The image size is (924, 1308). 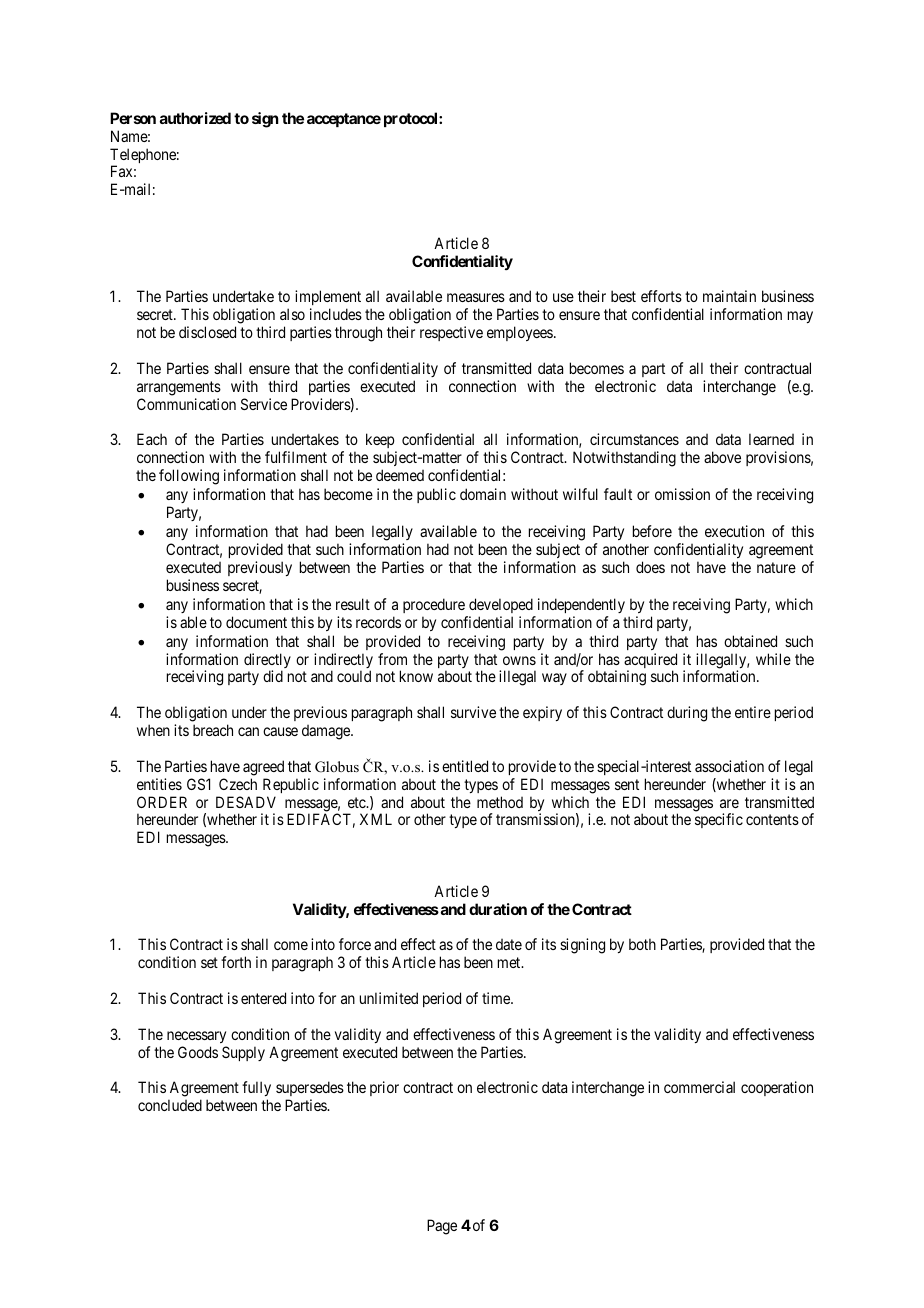 What do you see at coordinates (442, 1227) in the screenshot?
I see `Page` at bounding box center [442, 1227].
